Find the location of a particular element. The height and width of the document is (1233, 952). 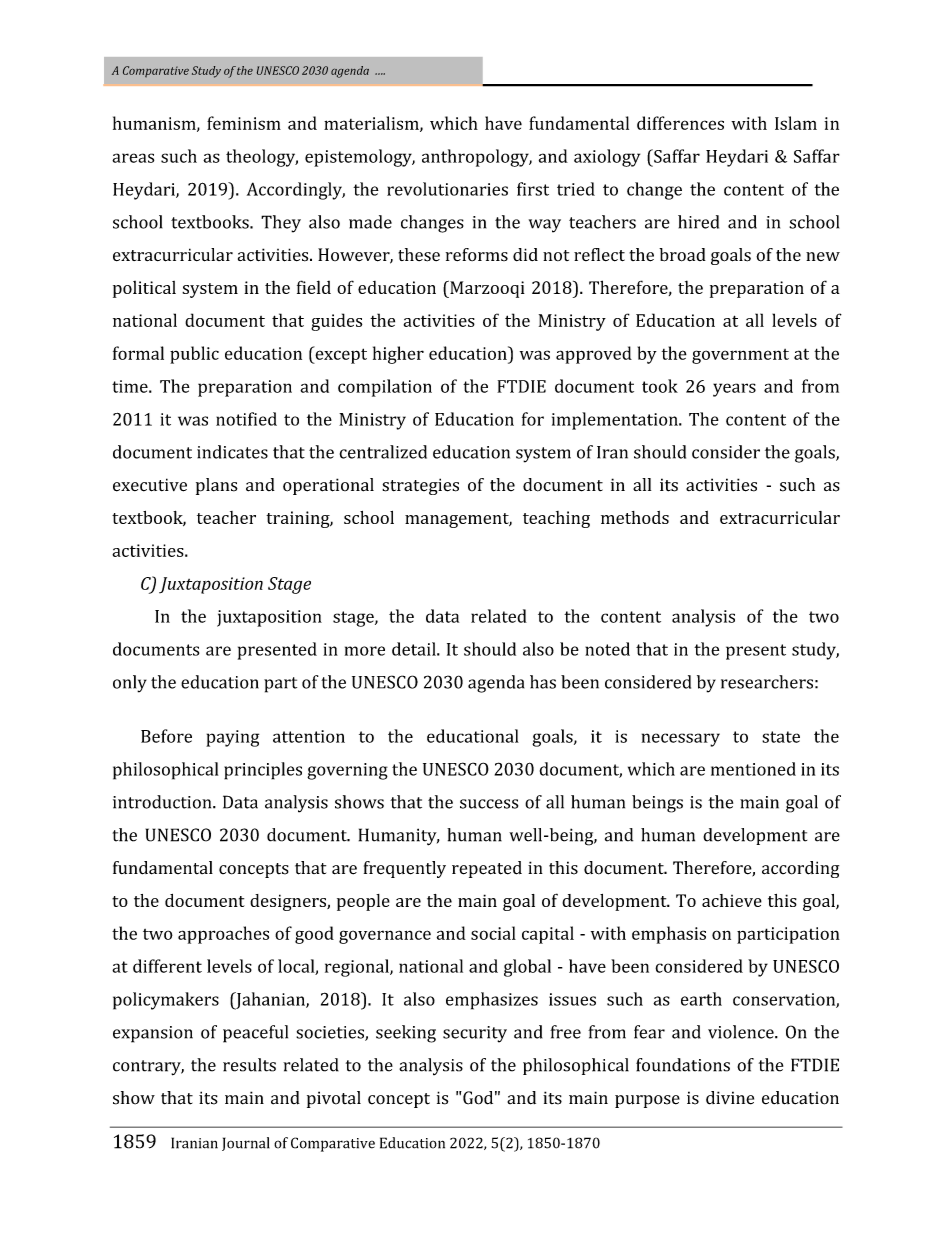

introduction is located at coordinates (163, 802).
